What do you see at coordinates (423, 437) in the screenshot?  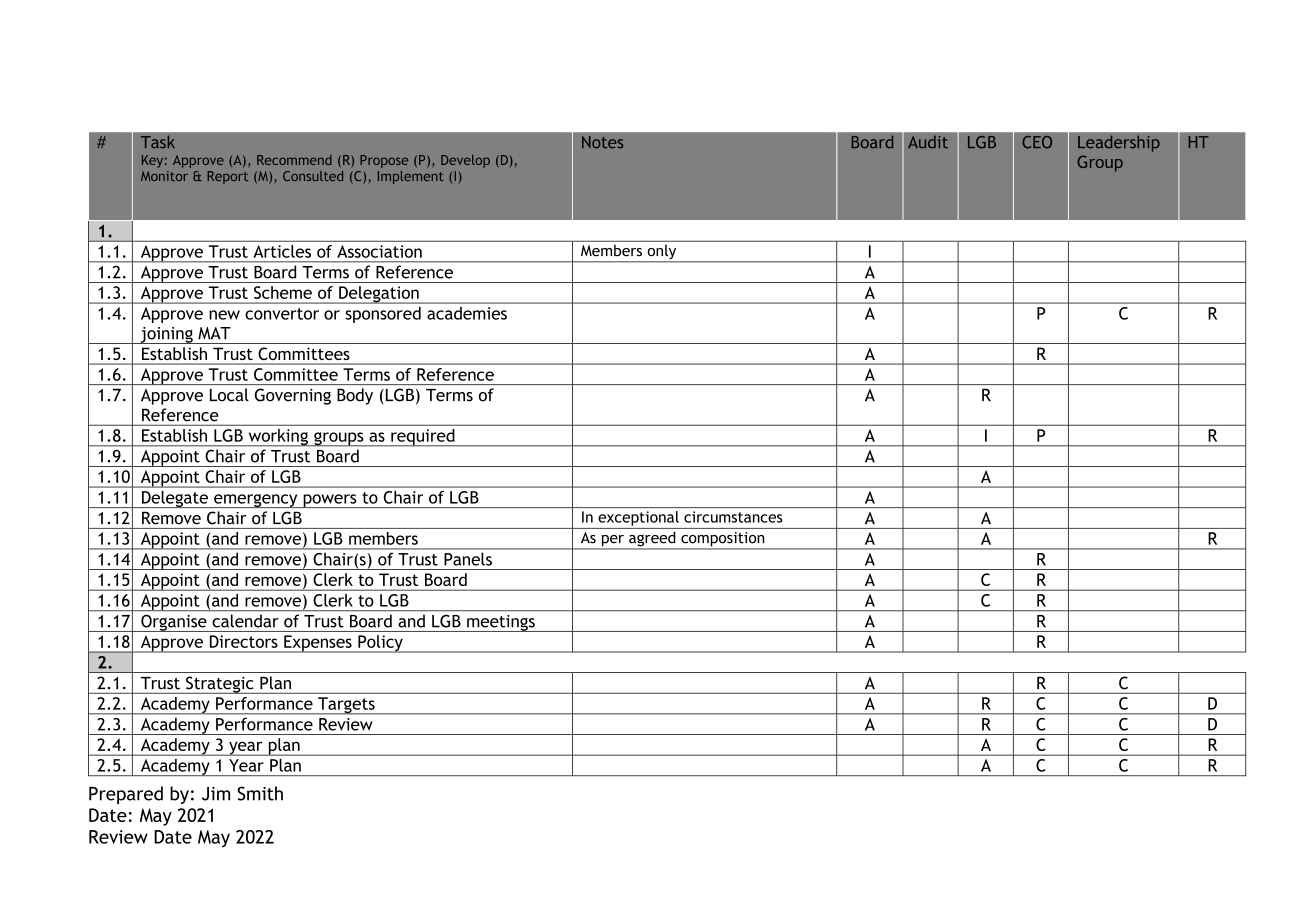 I see `required` at bounding box center [423, 437].
